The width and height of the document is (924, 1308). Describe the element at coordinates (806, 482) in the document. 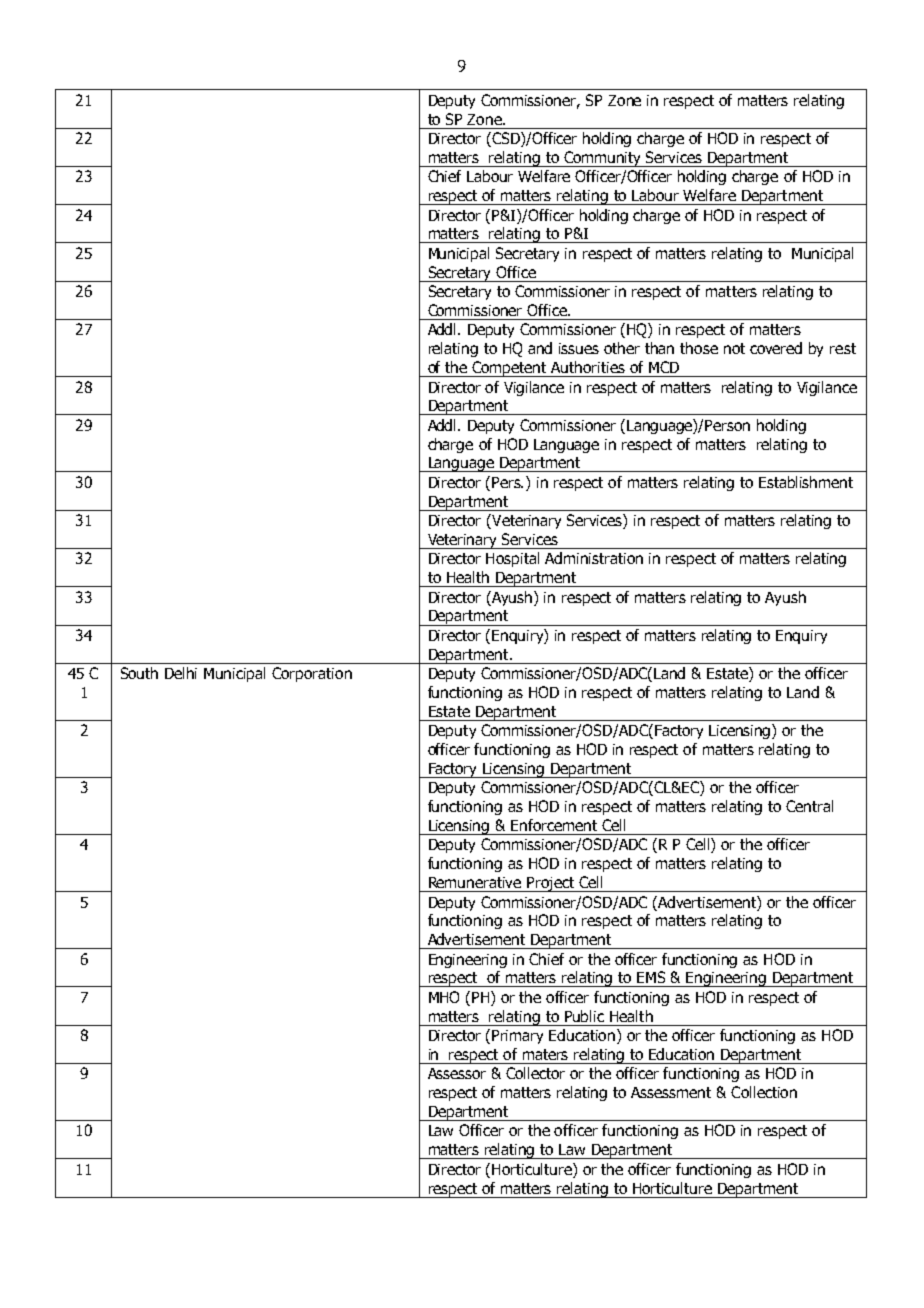

I see `Establishment` at that location.
